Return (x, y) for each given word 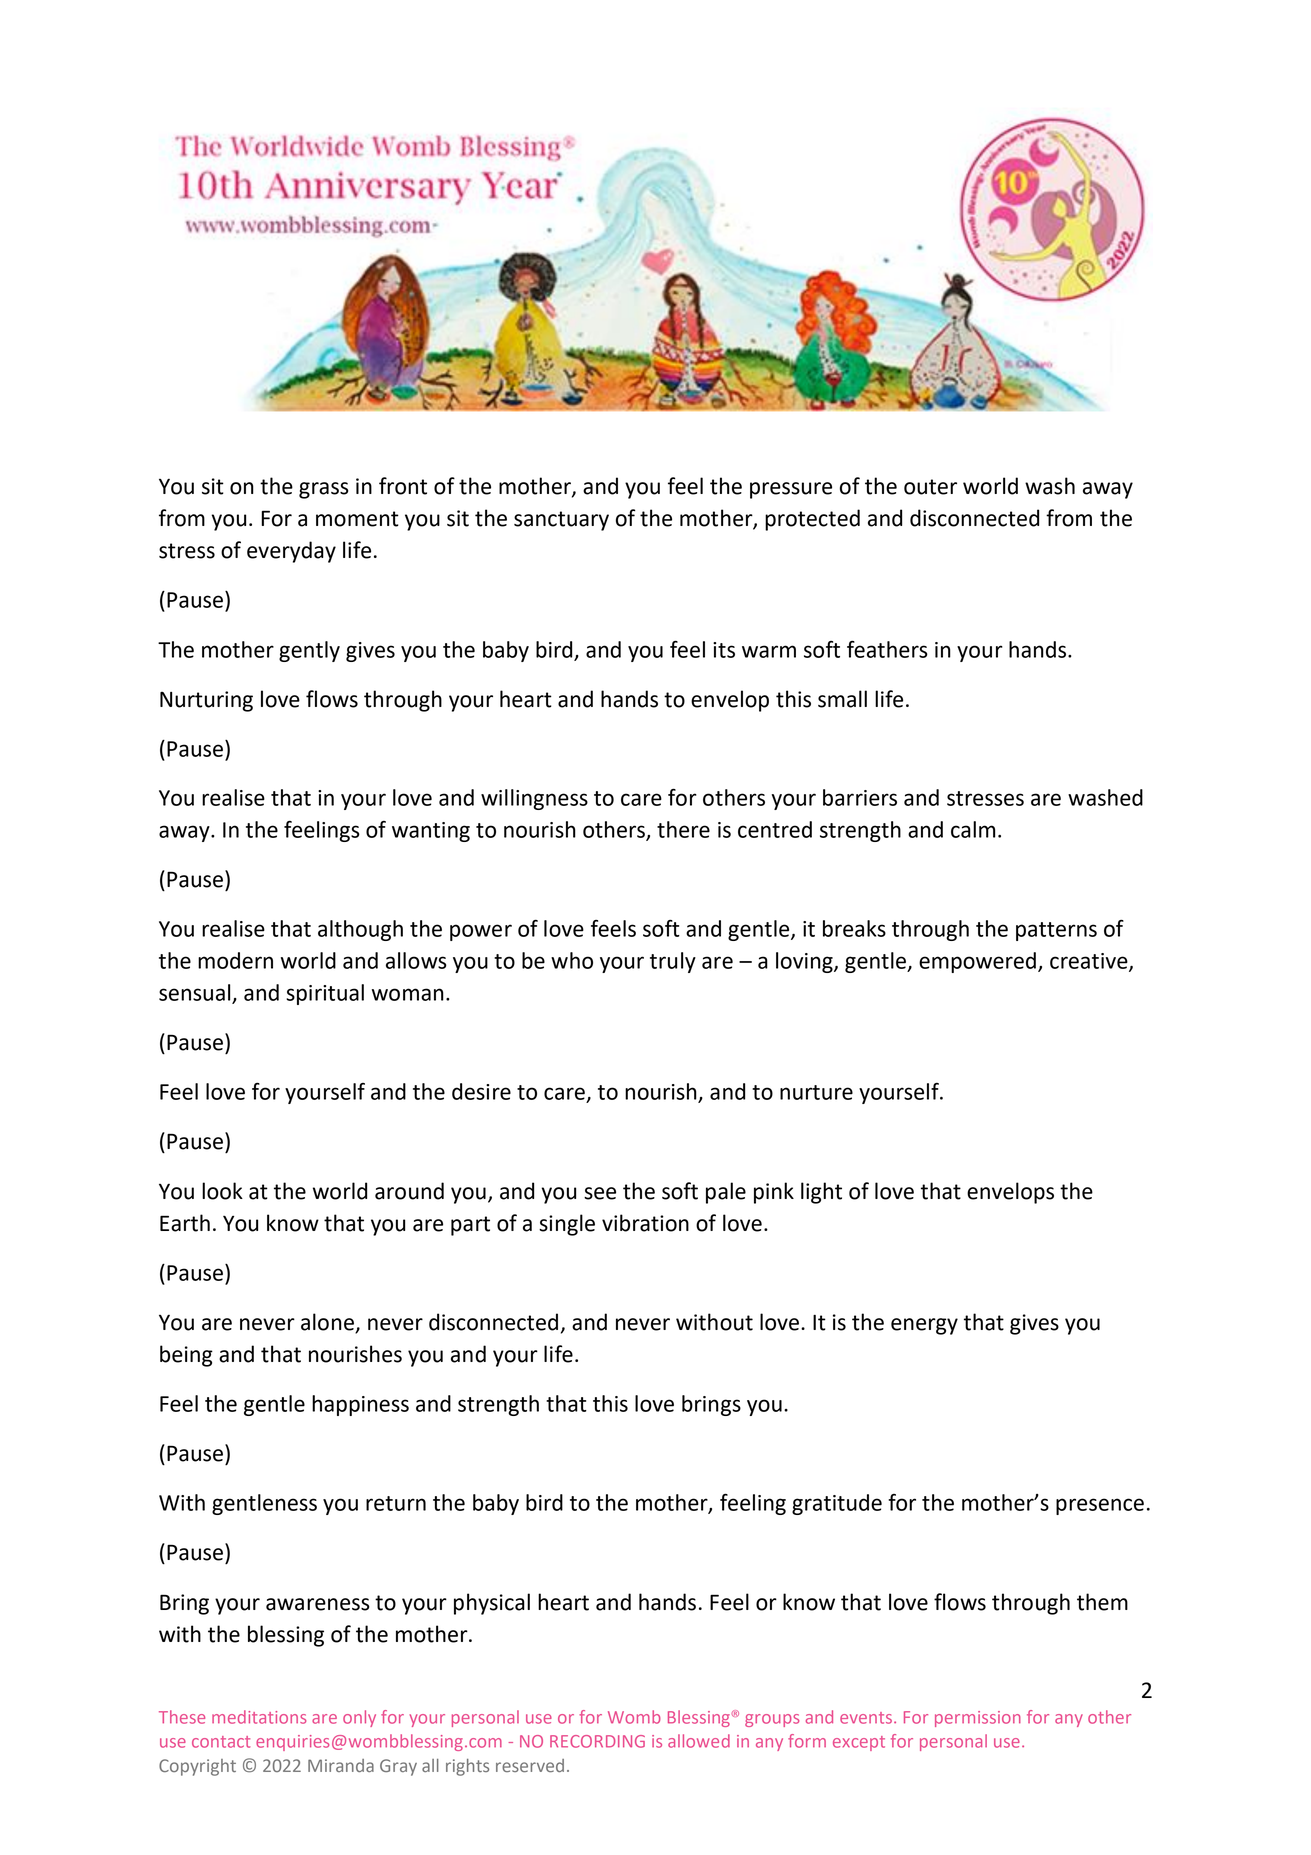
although (360, 930)
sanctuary (561, 521)
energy (924, 1326)
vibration (645, 1223)
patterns (1056, 931)
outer (930, 487)
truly (673, 962)
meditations (259, 1717)
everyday (291, 552)
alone (328, 1323)
